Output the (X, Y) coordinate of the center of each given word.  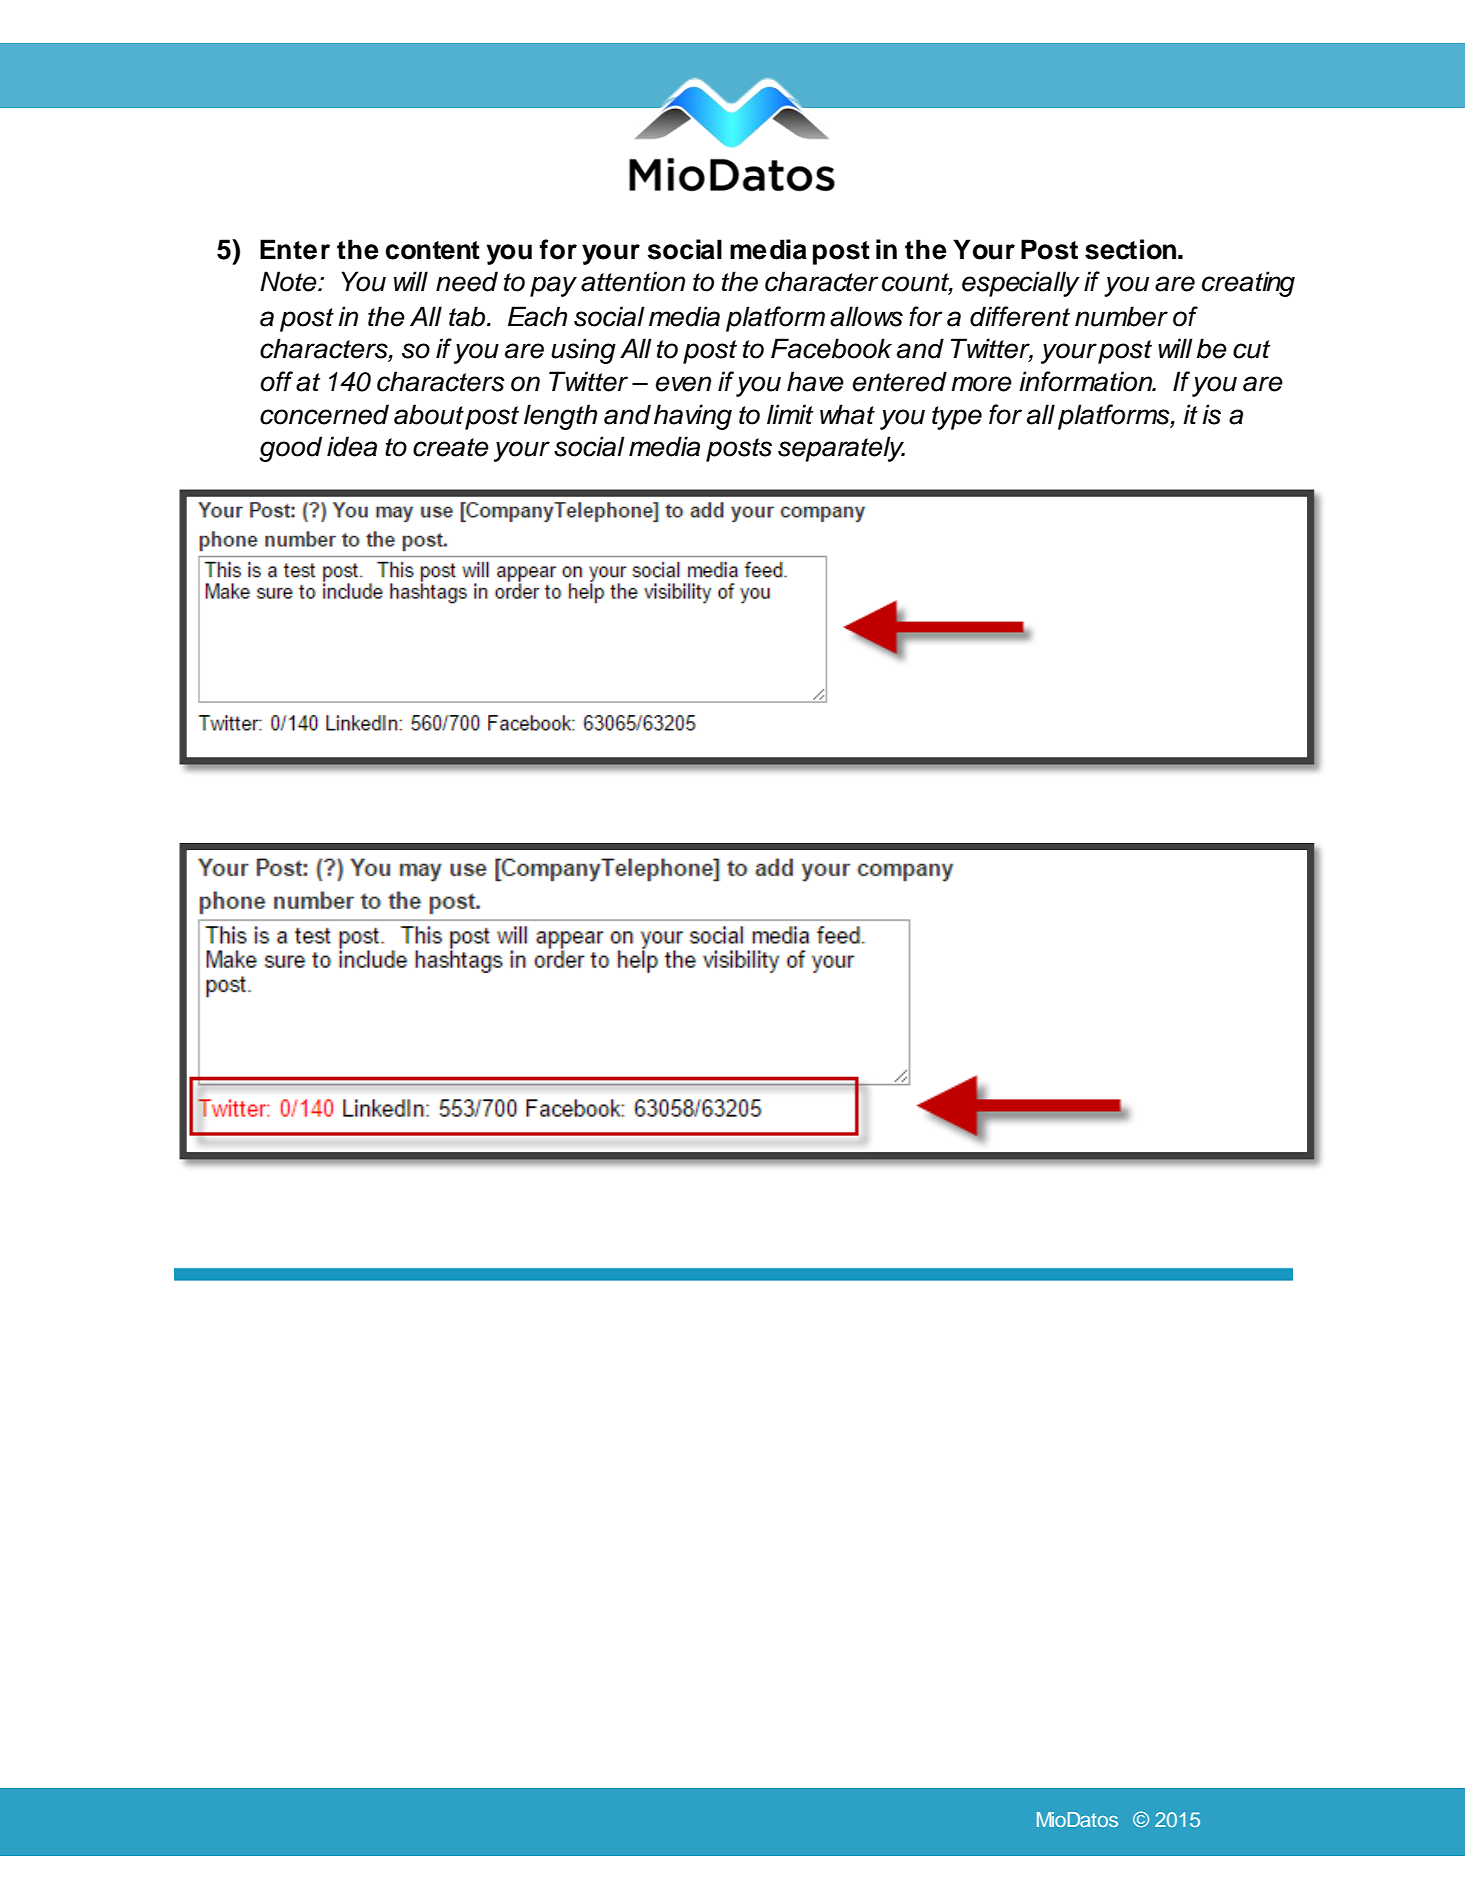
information (1087, 381)
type (957, 418)
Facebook (831, 348)
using (583, 351)
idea (352, 446)
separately (841, 449)
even (683, 384)
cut (1251, 349)
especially (1021, 284)
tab (468, 316)
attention (633, 281)
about (429, 414)
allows (866, 316)
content (432, 250)
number (1121, 316)
